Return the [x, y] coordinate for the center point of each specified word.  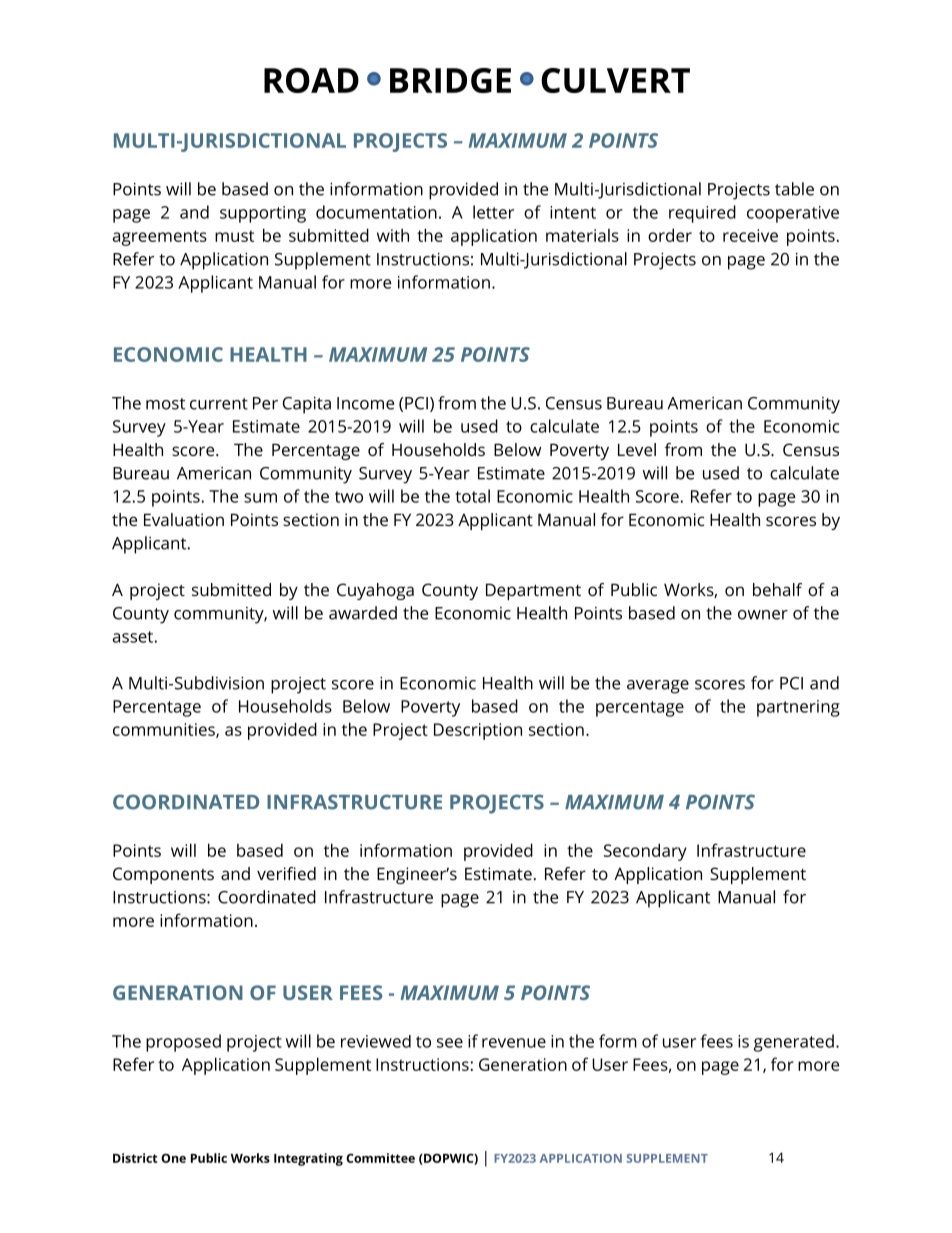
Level [637, 449]
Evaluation [184, 519]
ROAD [311, 80]
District [135, 1158]
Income [365, 403]
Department [533, 591]
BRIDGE [450, 80]
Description [478, 731]
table [794, 189]
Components [163, 875]
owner [763, 615]
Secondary [645, 852]
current [219, 404]
